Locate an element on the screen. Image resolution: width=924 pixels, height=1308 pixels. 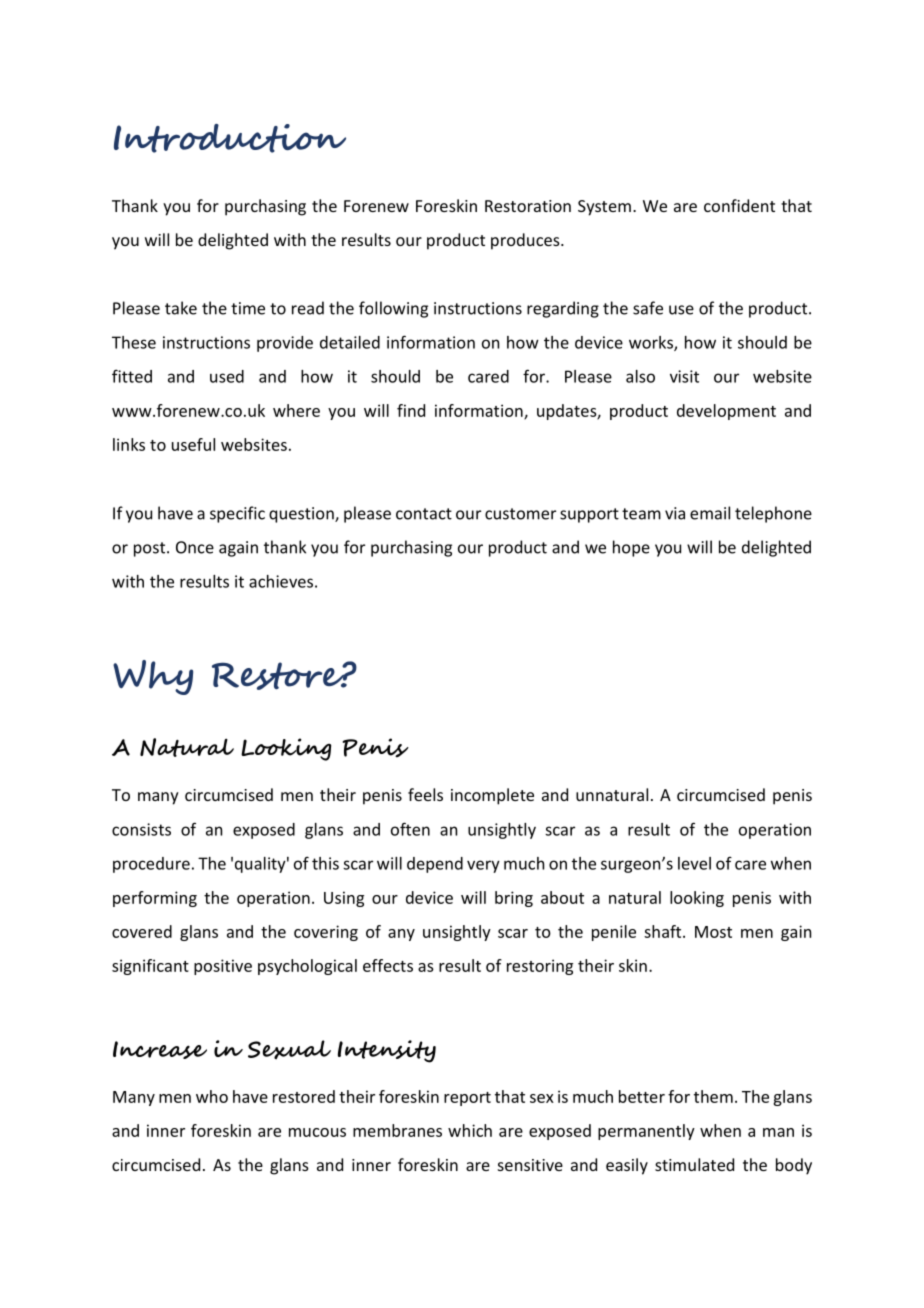
level is located at coordinates (694, 863).
